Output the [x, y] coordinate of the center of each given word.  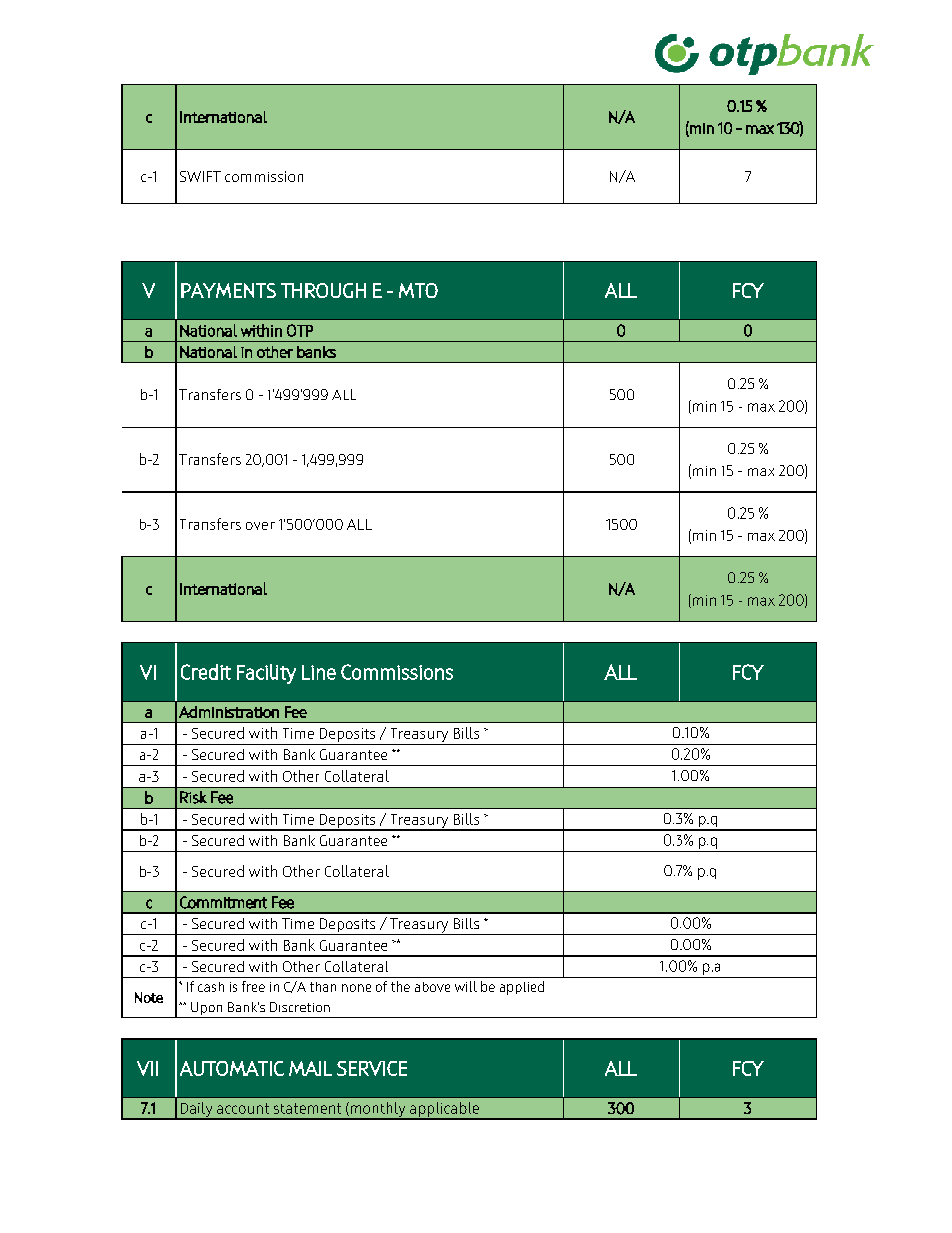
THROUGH [323, 290]
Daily [196, 1111]
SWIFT [200, 176]
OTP [300, 330]
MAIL [310, 1068]
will [466, 986]
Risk [193, 797]
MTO [418, 290]
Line [319, 672]
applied [522, 988]
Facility [266, 674]
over [260, 526]
